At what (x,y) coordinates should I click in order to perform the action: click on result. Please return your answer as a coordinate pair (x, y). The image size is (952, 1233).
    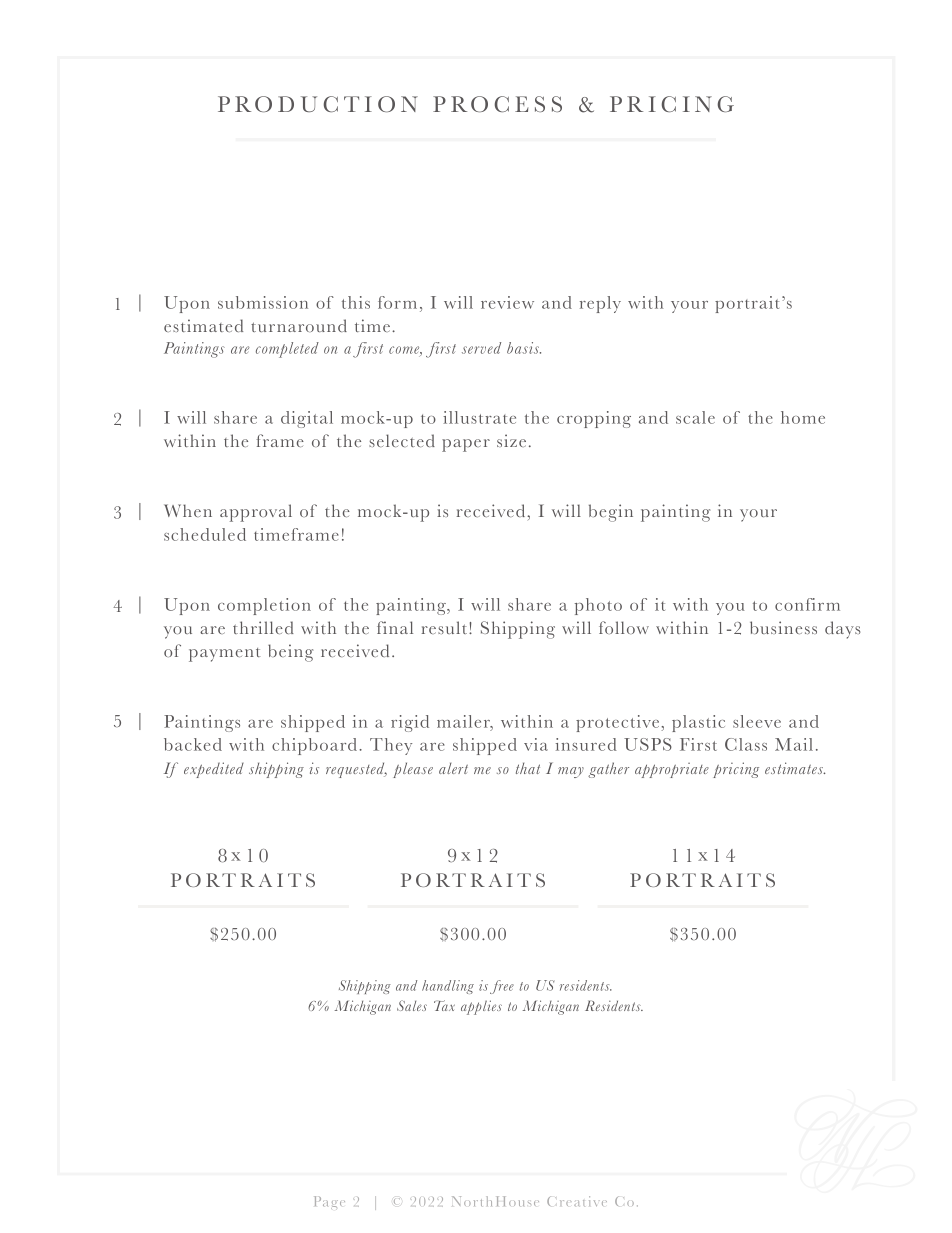
    Looking at the image, I should click on (445, 627).
